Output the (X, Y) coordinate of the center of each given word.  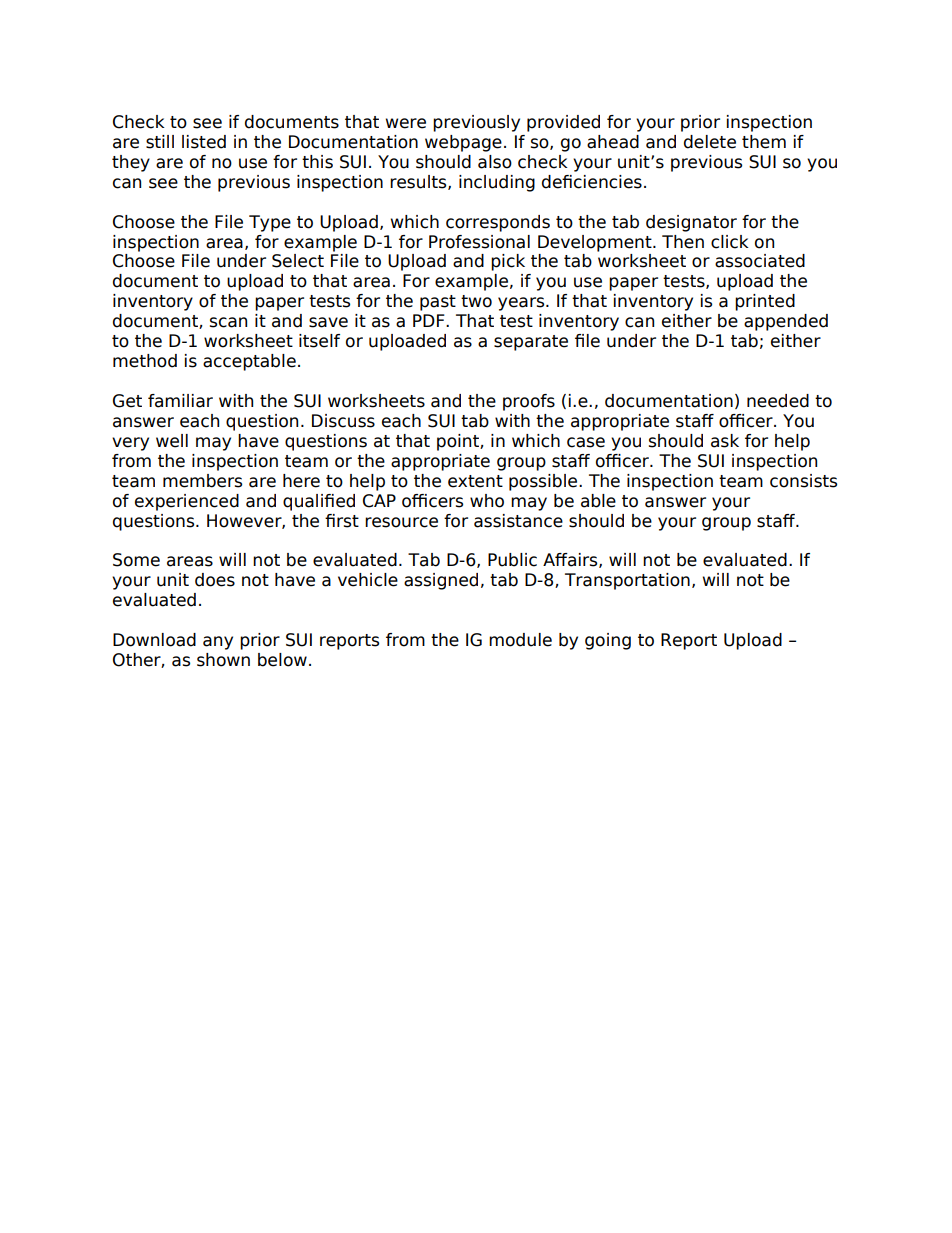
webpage (463, 143)
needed (778, 401)
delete (710, 142)
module (520, 640)
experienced (187, 502)
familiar (180, 401)
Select (298, 261)
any (218, 643)
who (487, 501)
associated (760, 261)
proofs (529, 402)
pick (508, 262)
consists (803, 481)
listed (204, 142)
